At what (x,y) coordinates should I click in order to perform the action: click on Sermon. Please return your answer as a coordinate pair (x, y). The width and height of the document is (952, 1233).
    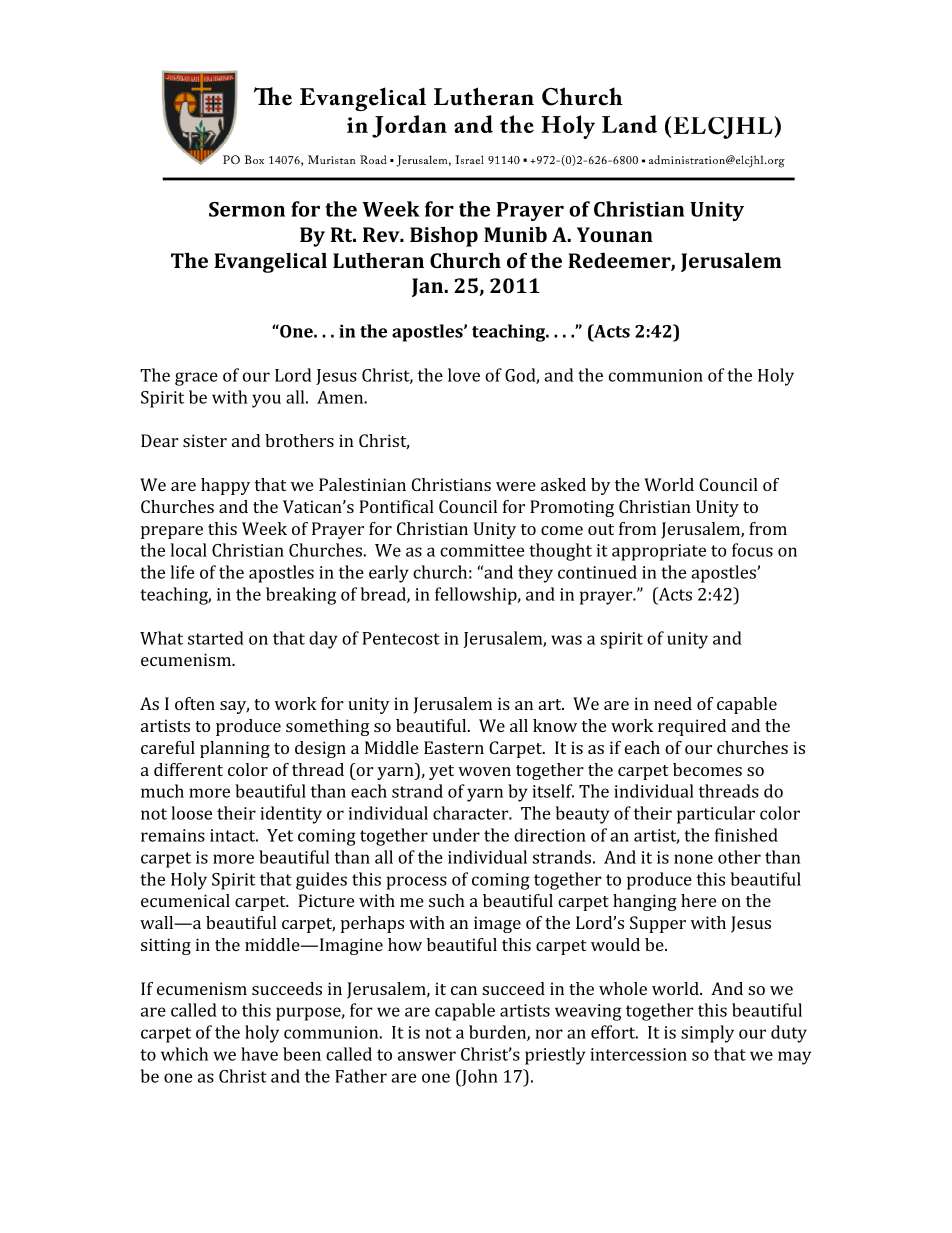
    Looking at the image, I should click on (247, 209).
